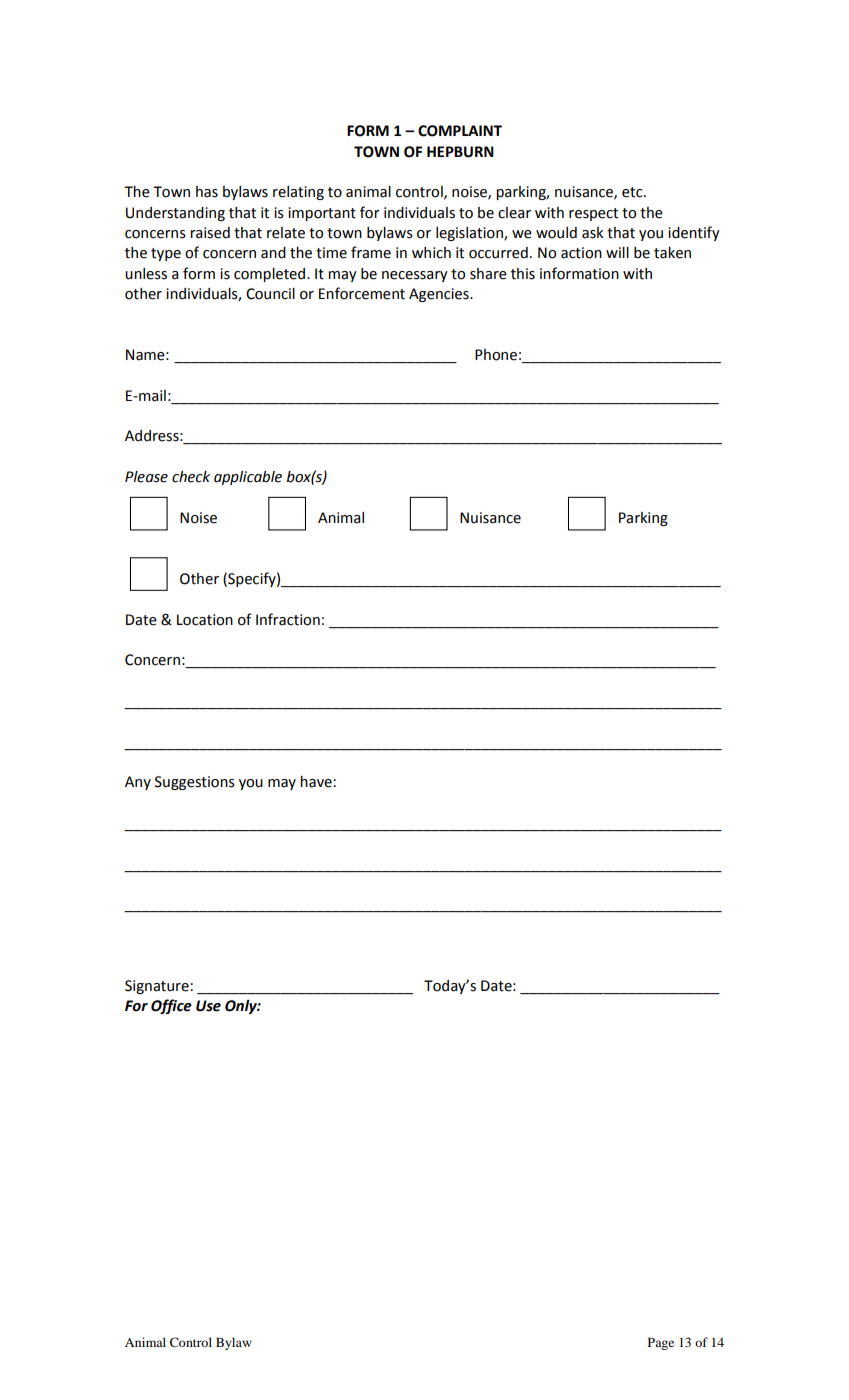 This screenshot has height=1400, width=849. I want to click on etc, so click(633, 192).
